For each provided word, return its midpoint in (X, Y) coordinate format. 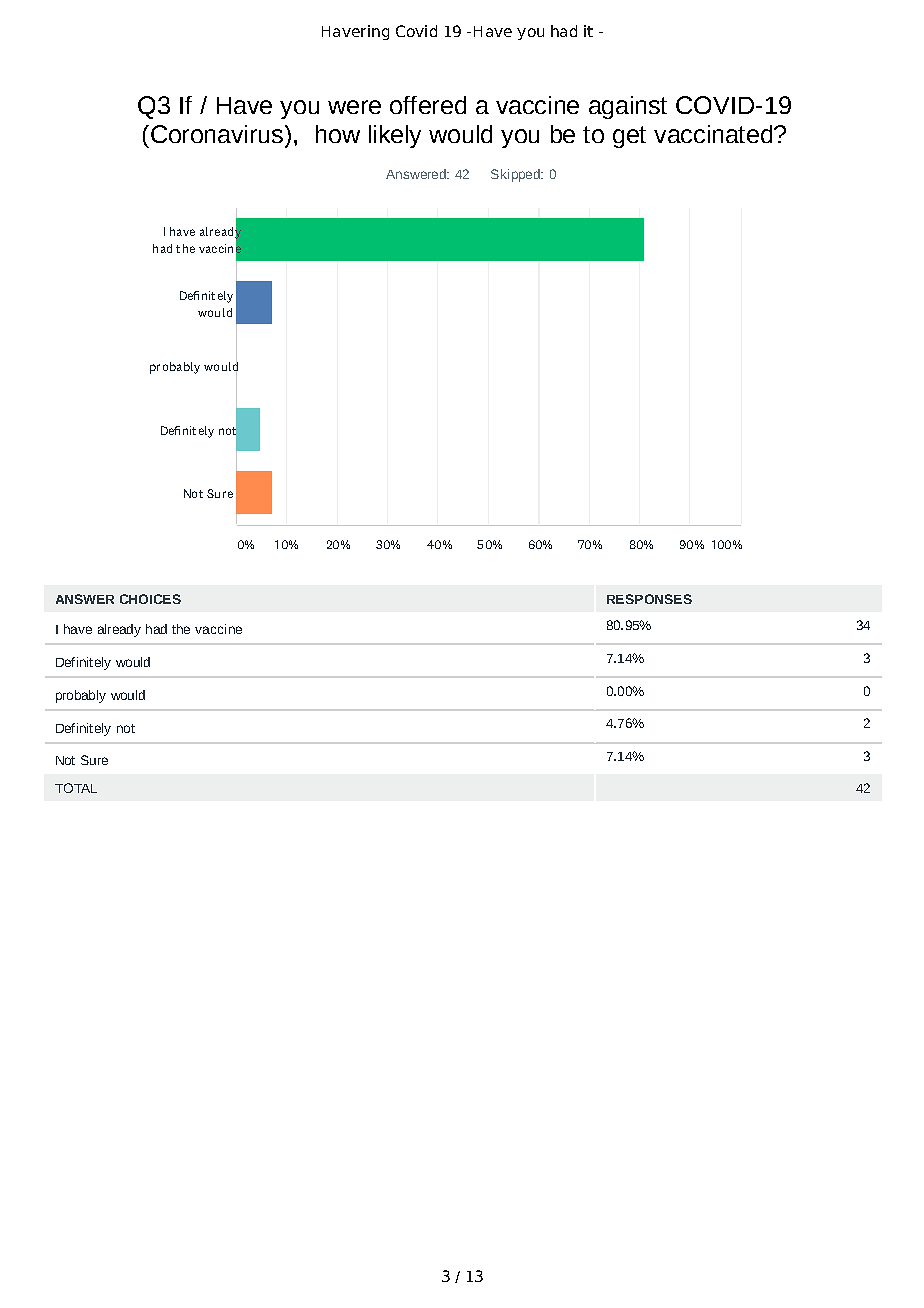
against (628, 107)
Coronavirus (215, 134)
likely (395, 136)
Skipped (516, 175)
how (338, 134)
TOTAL (76, 788)
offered (428, 105)
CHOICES (150, 599)
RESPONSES (649, 599)
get (629, 137)
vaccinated (714, 134)
